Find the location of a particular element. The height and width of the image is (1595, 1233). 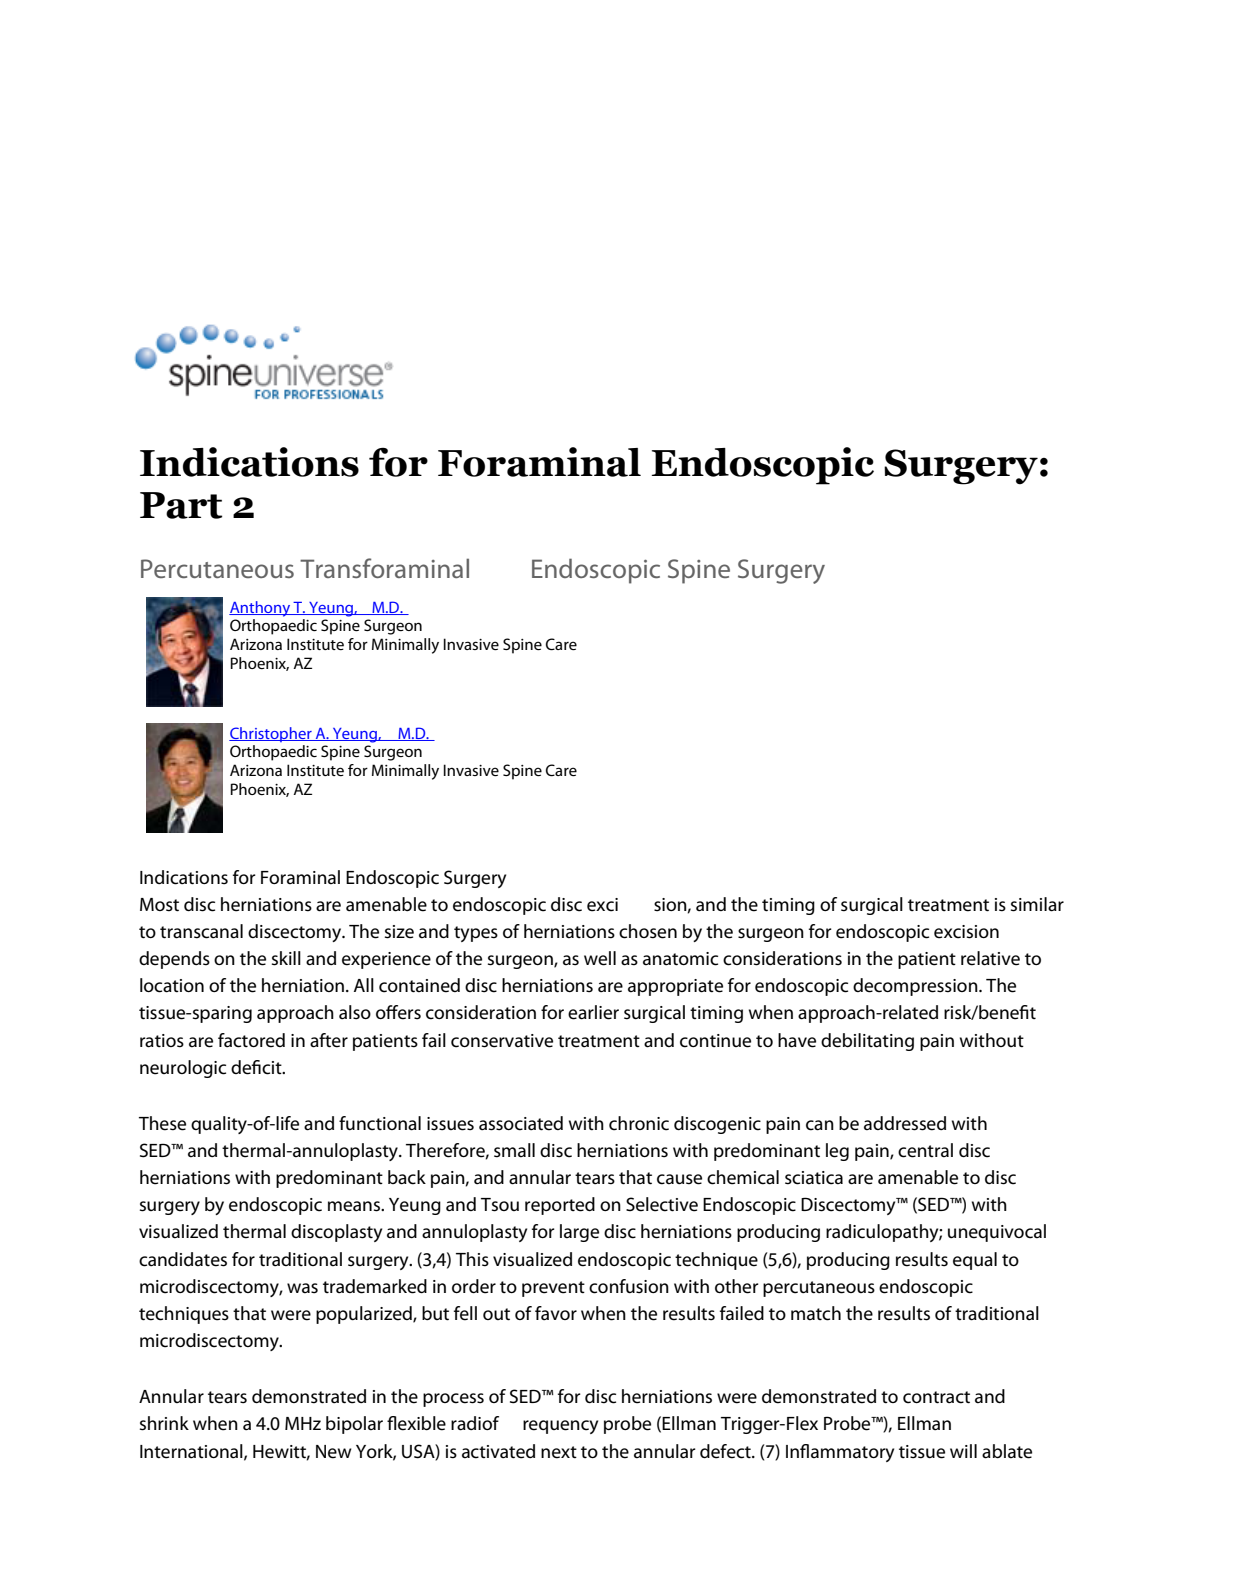

means is located at coordinates (355, 1206).
